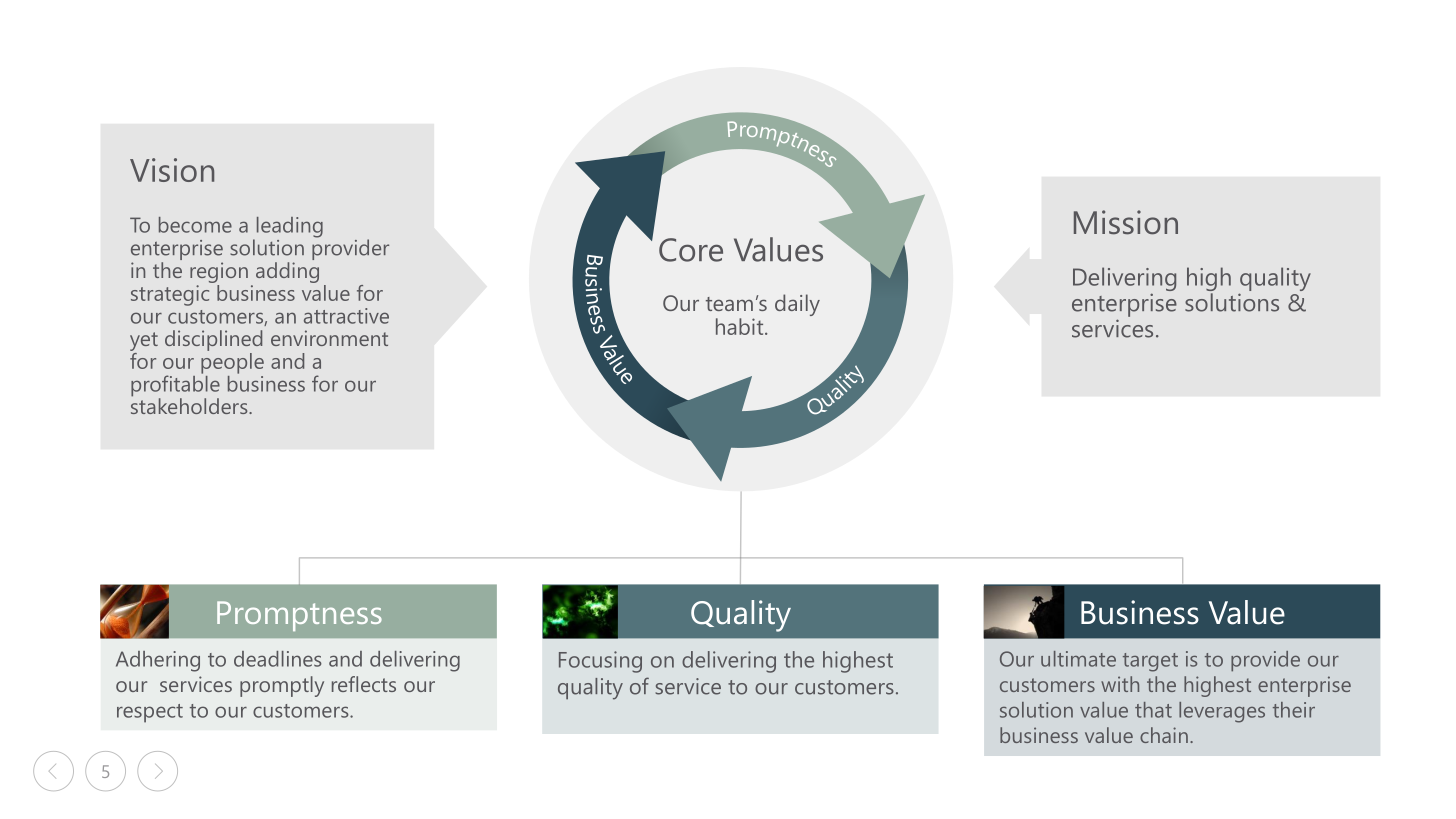 Image resolution: width=1456 pixels, height=819 pixels. I want to click on daily, so click(797, 305).
